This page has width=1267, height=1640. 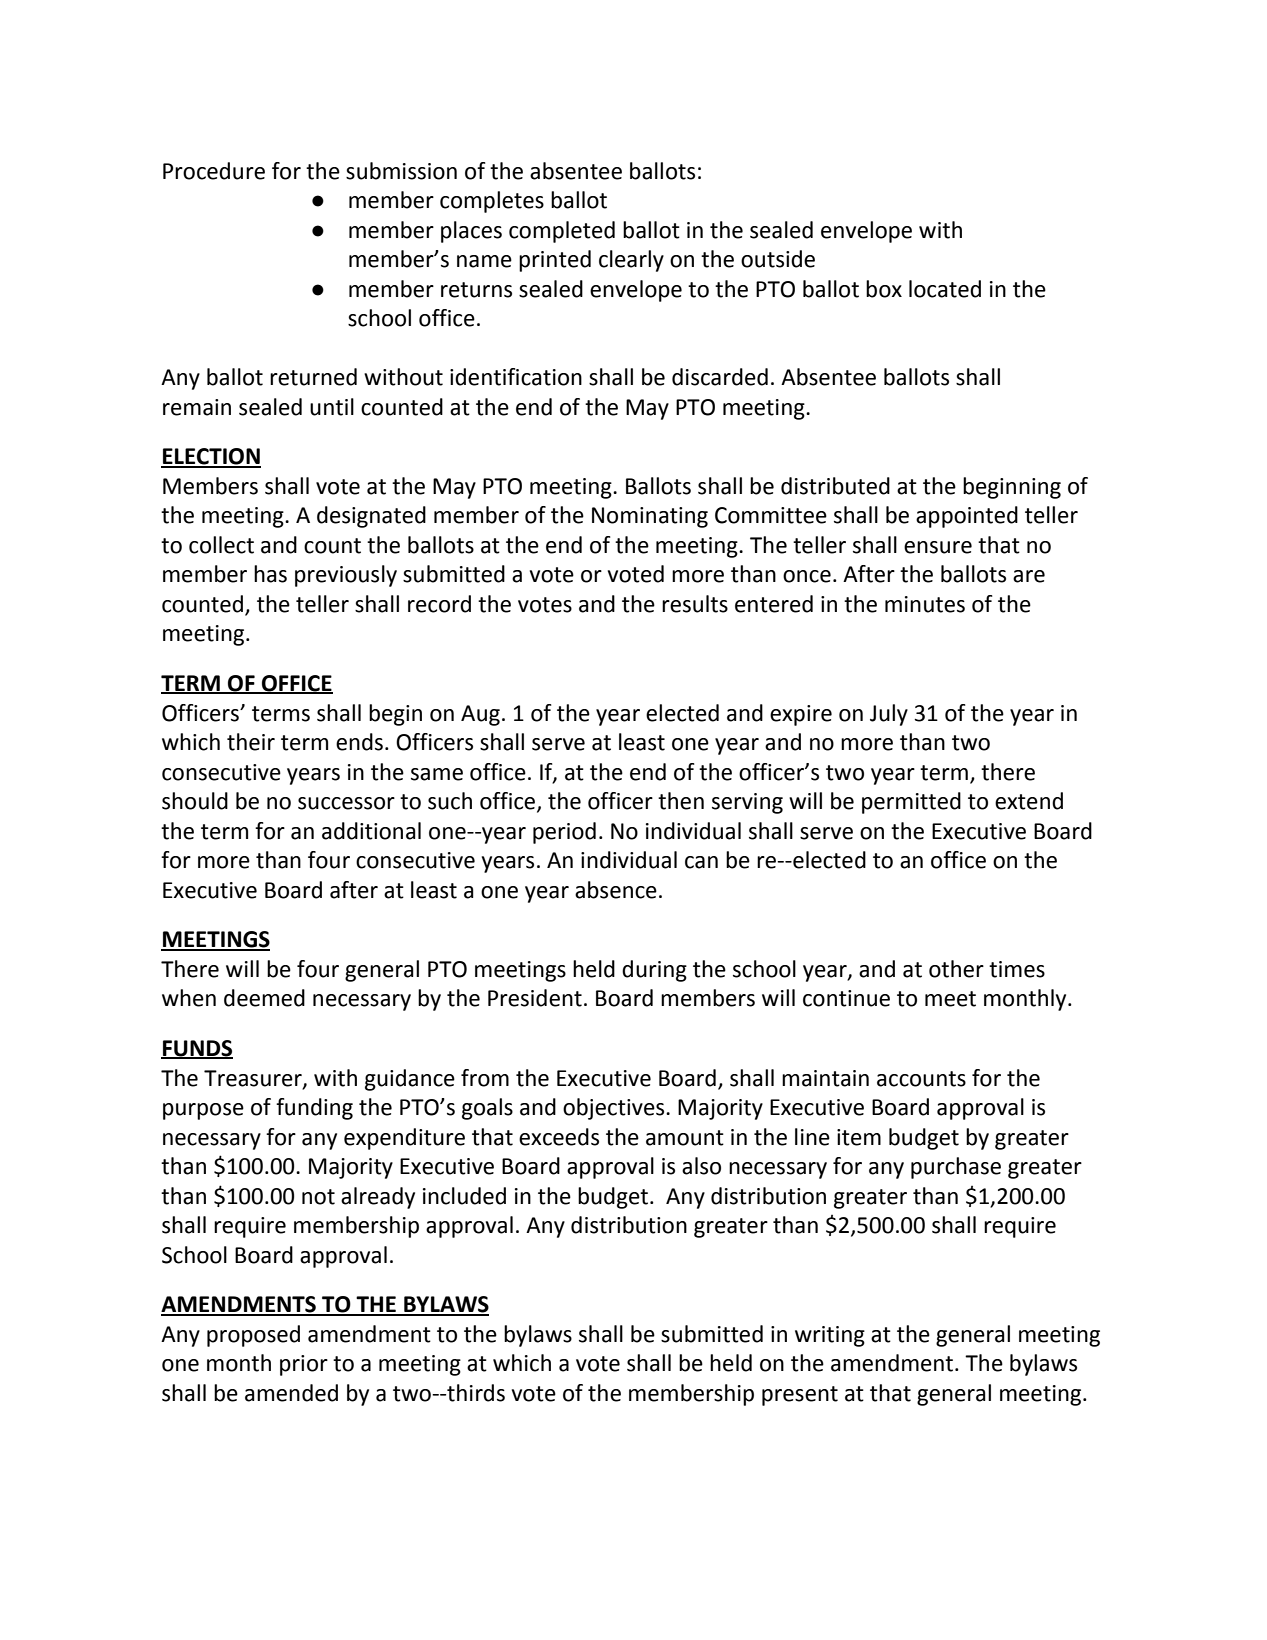 What do you see at coordinates (956, 969) in the page?
I see `other` at bounding box center [956, 969].
